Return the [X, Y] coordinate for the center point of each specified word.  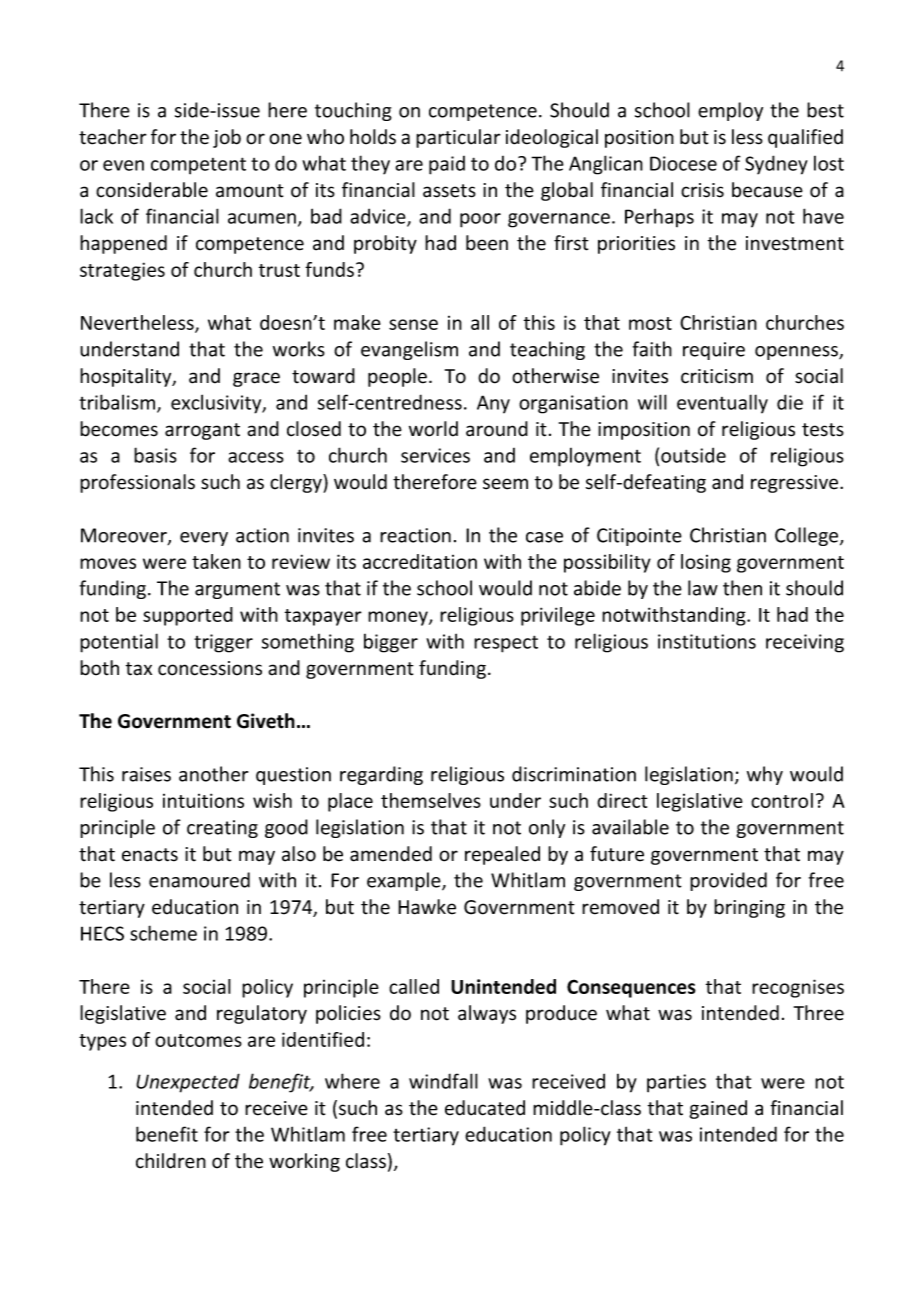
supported [188, 616]
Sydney [776, 165]
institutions [707, 641]
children [171, 1161]
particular [458, 138]
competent [198, 166]
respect [506, 644]
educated [485, 1108]
